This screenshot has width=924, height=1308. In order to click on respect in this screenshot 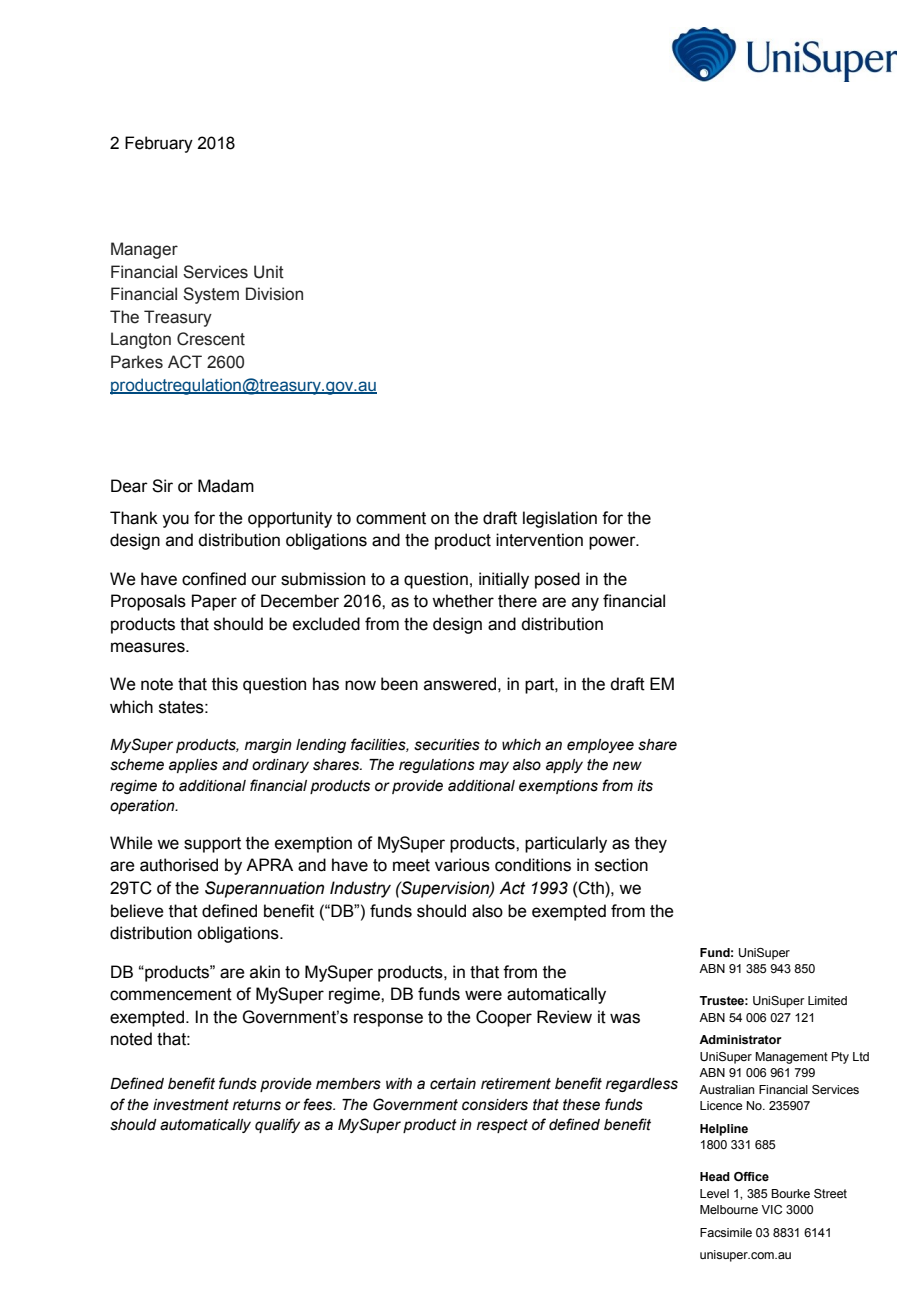, I will do `click(502, 1126)`.
